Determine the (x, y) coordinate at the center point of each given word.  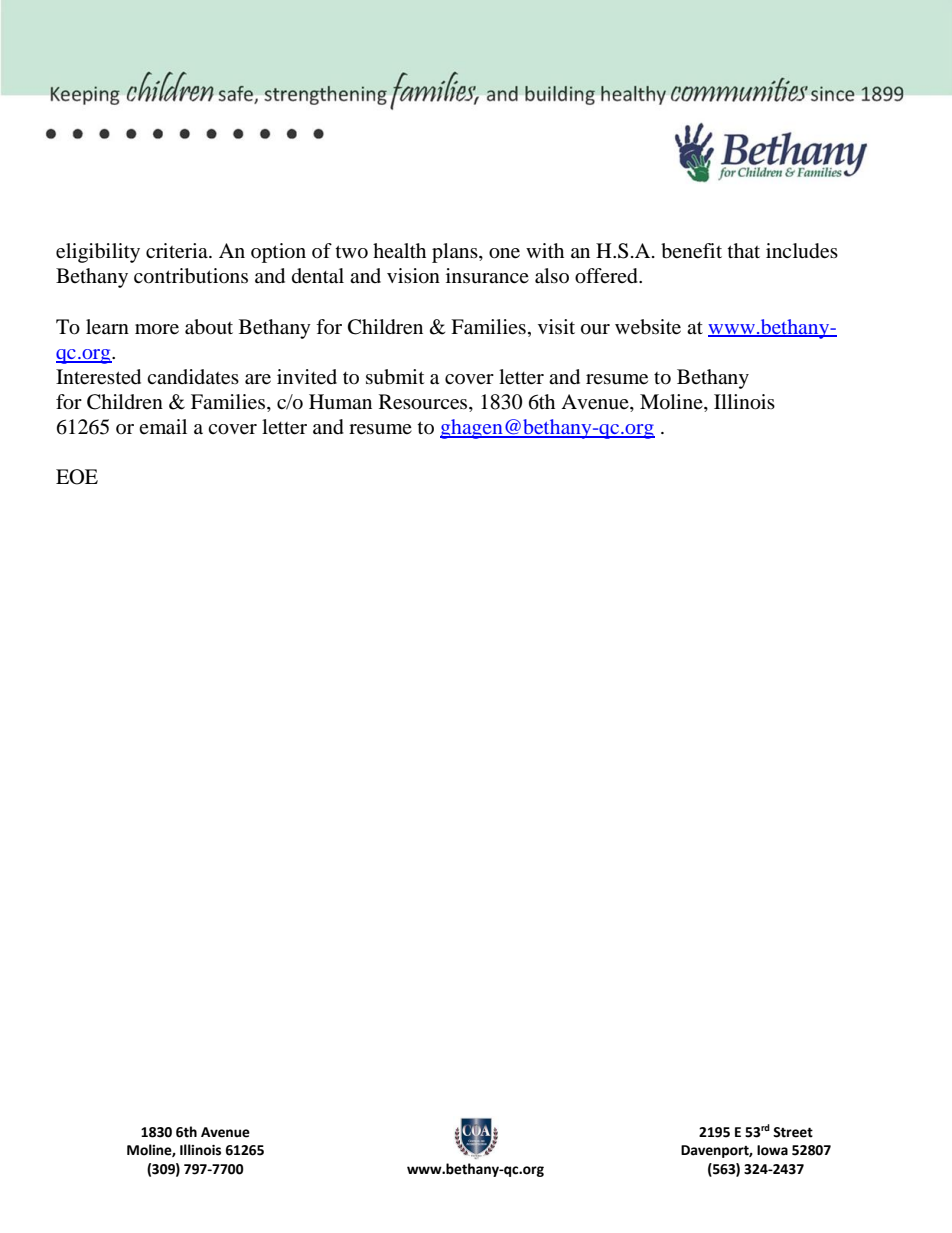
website (648, 327)
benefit (691, 251)
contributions (191, 276)
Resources (424, 403)
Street (793, 1132)
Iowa (772, 1150)
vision (413, 276)
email (163, 427)
